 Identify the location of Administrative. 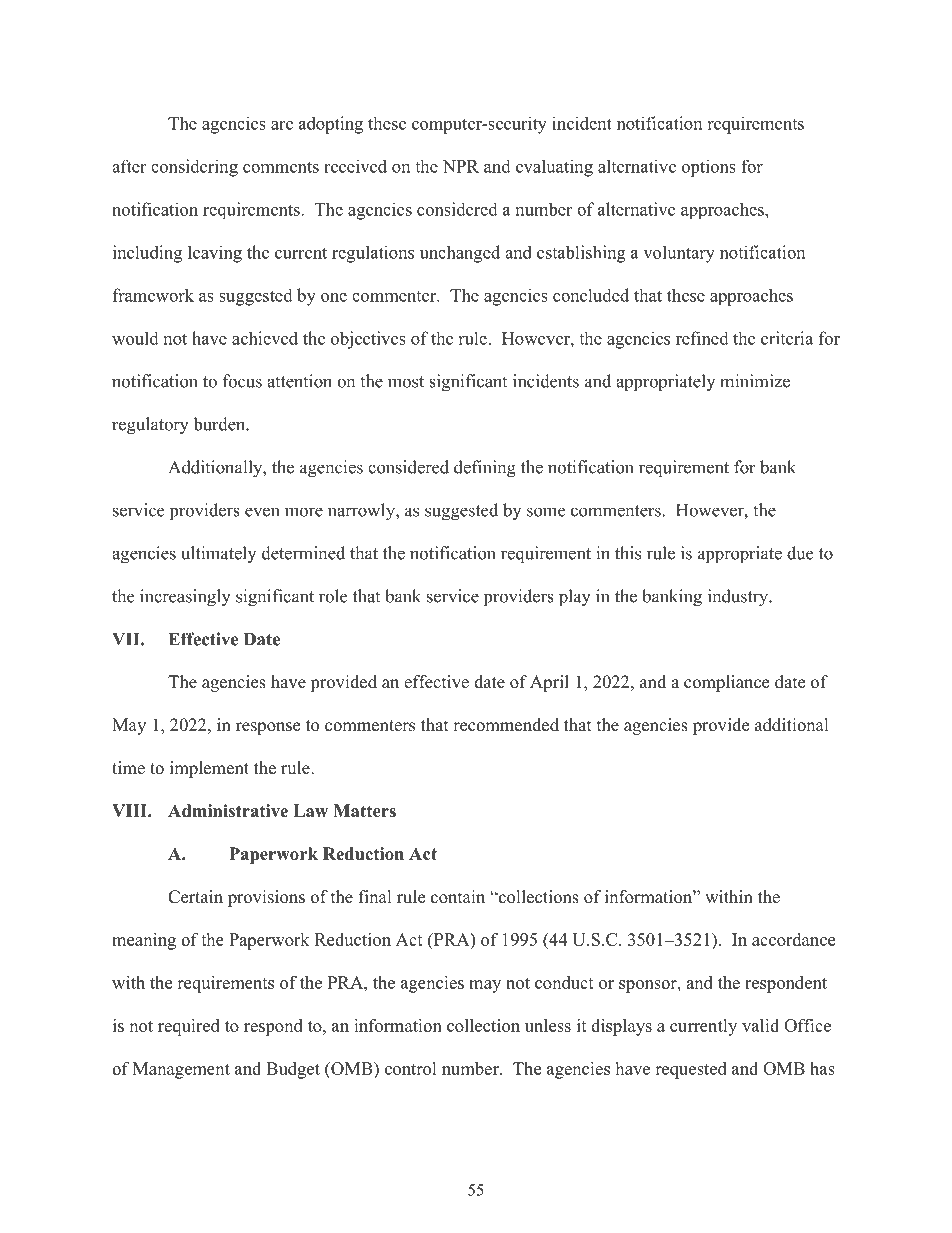
(228, 811).
